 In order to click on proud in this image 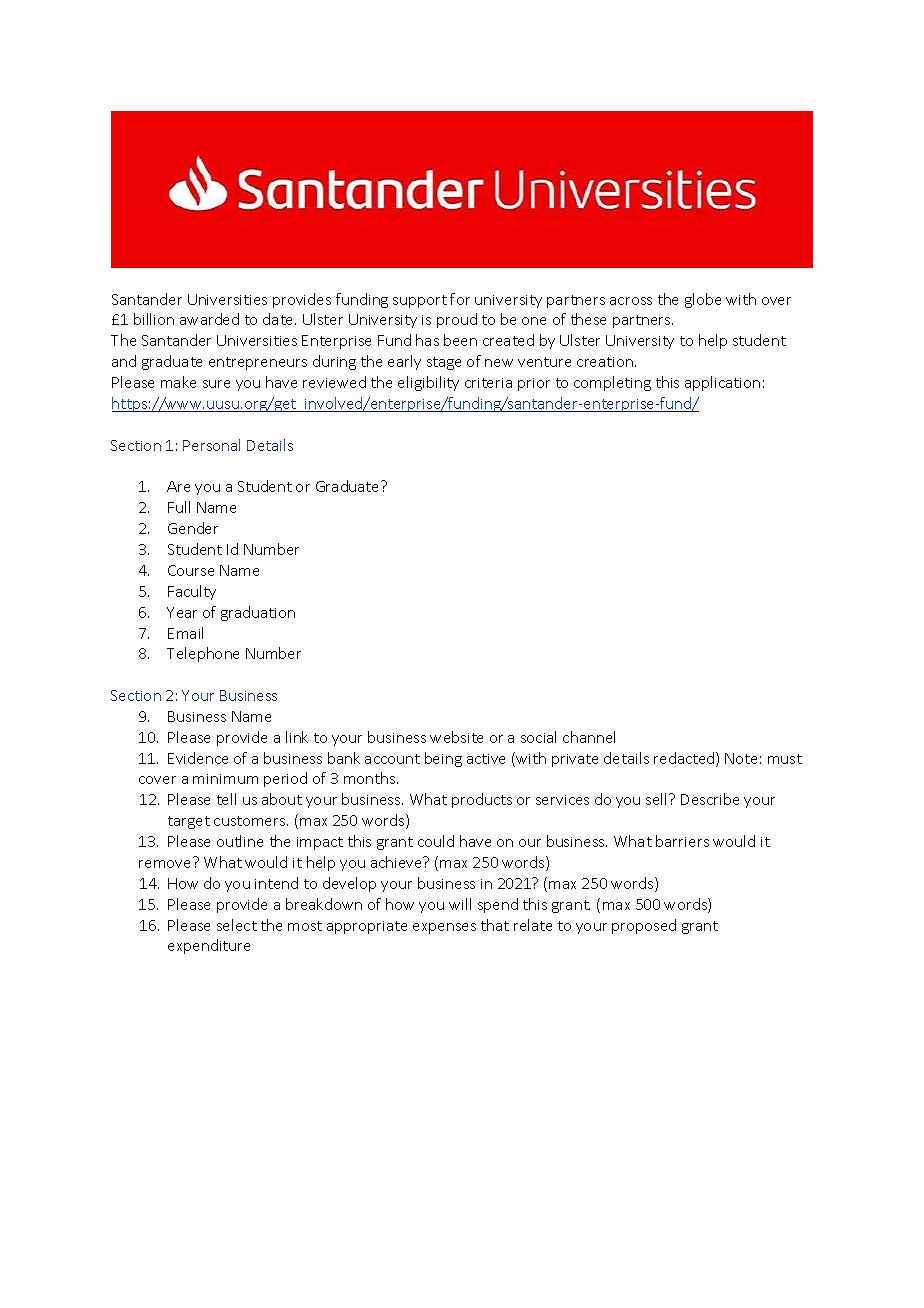, I will do `click(457, 320)`.
